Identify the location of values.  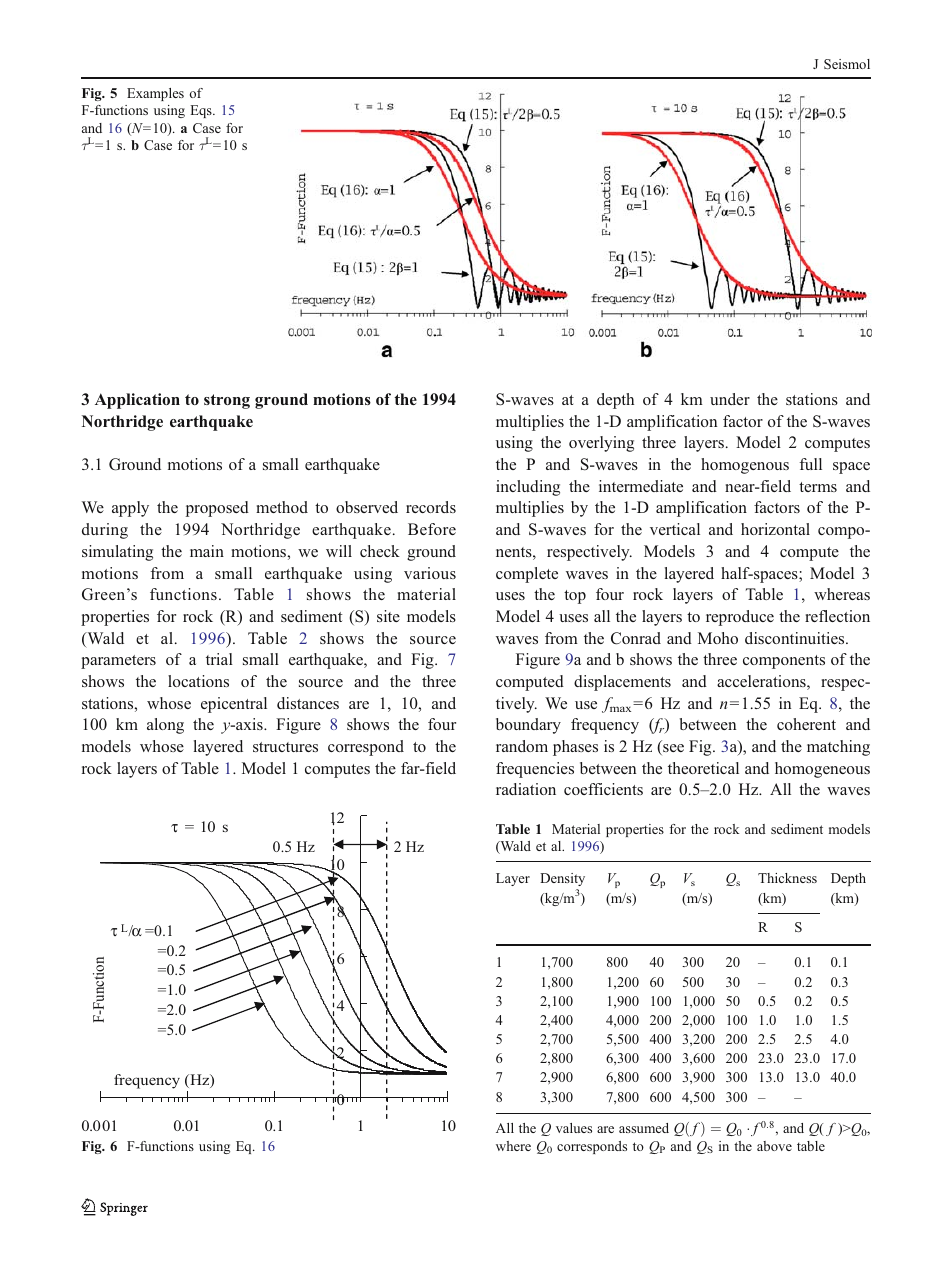
(574, 1128).
